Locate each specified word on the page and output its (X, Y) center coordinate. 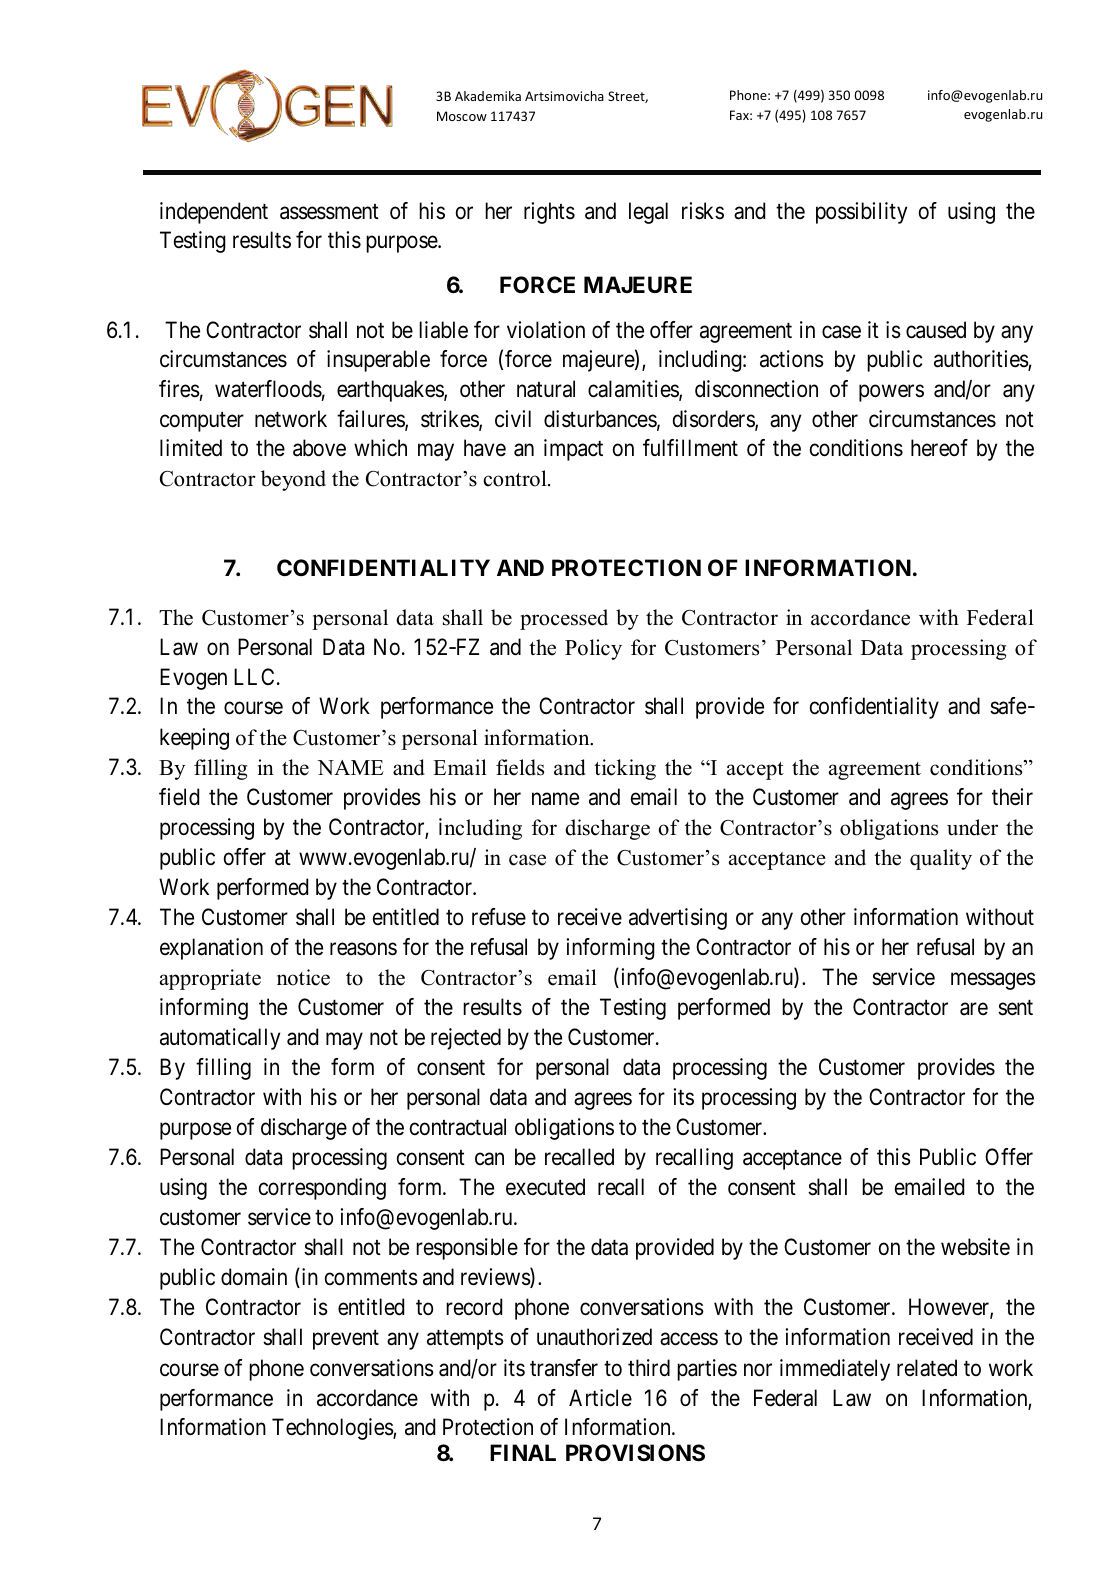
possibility (861, 213)
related (927, 1368)
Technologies (333, 1429)
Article (600, 1398)
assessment (329, 212)
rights (549, 213)
